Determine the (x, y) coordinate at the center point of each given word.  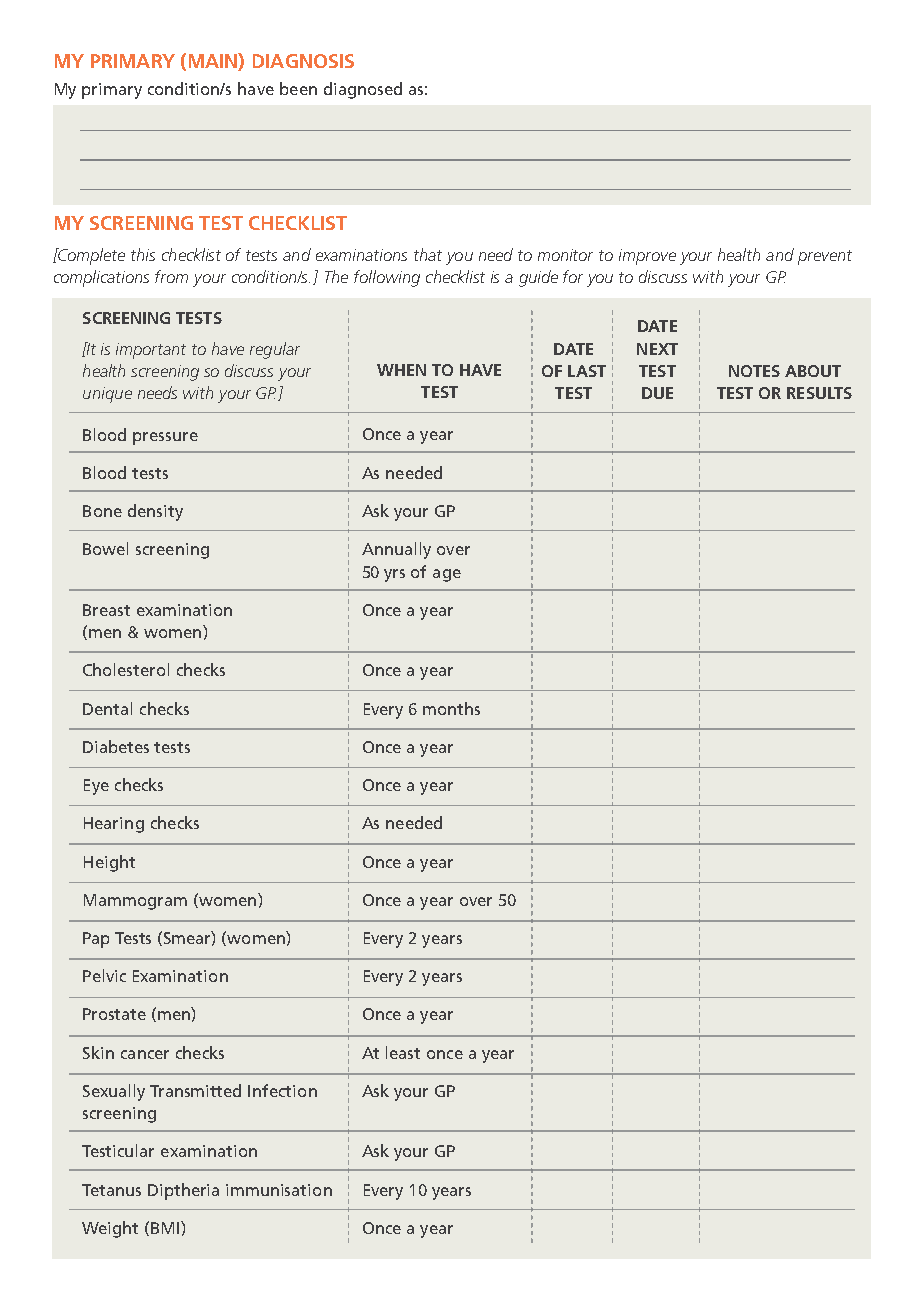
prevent (825, 257)
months (451, 708)
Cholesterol (126, 669)
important (151, 351)
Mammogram (135, 902)
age (447, 575)
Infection (282, 1090)
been (298, 88)
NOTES (754, 371)
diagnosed (363, 90)
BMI (166, 1227)
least (403, 1052)
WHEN (401, 370)
